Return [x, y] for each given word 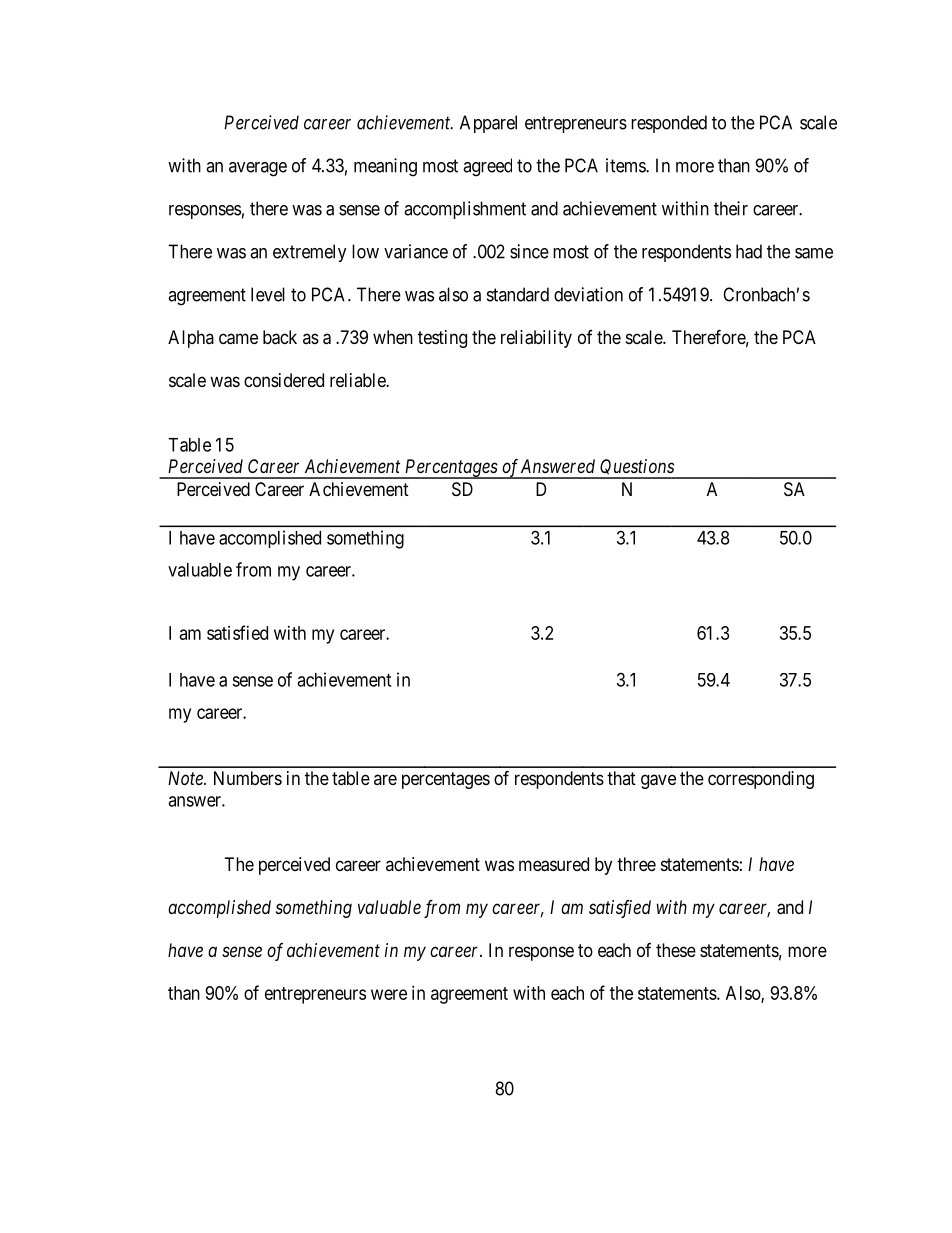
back [280, 337]
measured [554, 864]
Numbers [248, 778]
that [621, 778]
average [258, 169]
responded [669, 124]
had [749, 251]
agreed [487, 167]
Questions [637, 469]
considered [284, 380]
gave [658, 781]
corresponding [761, 780]
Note [186, 778]
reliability [536, 339]
